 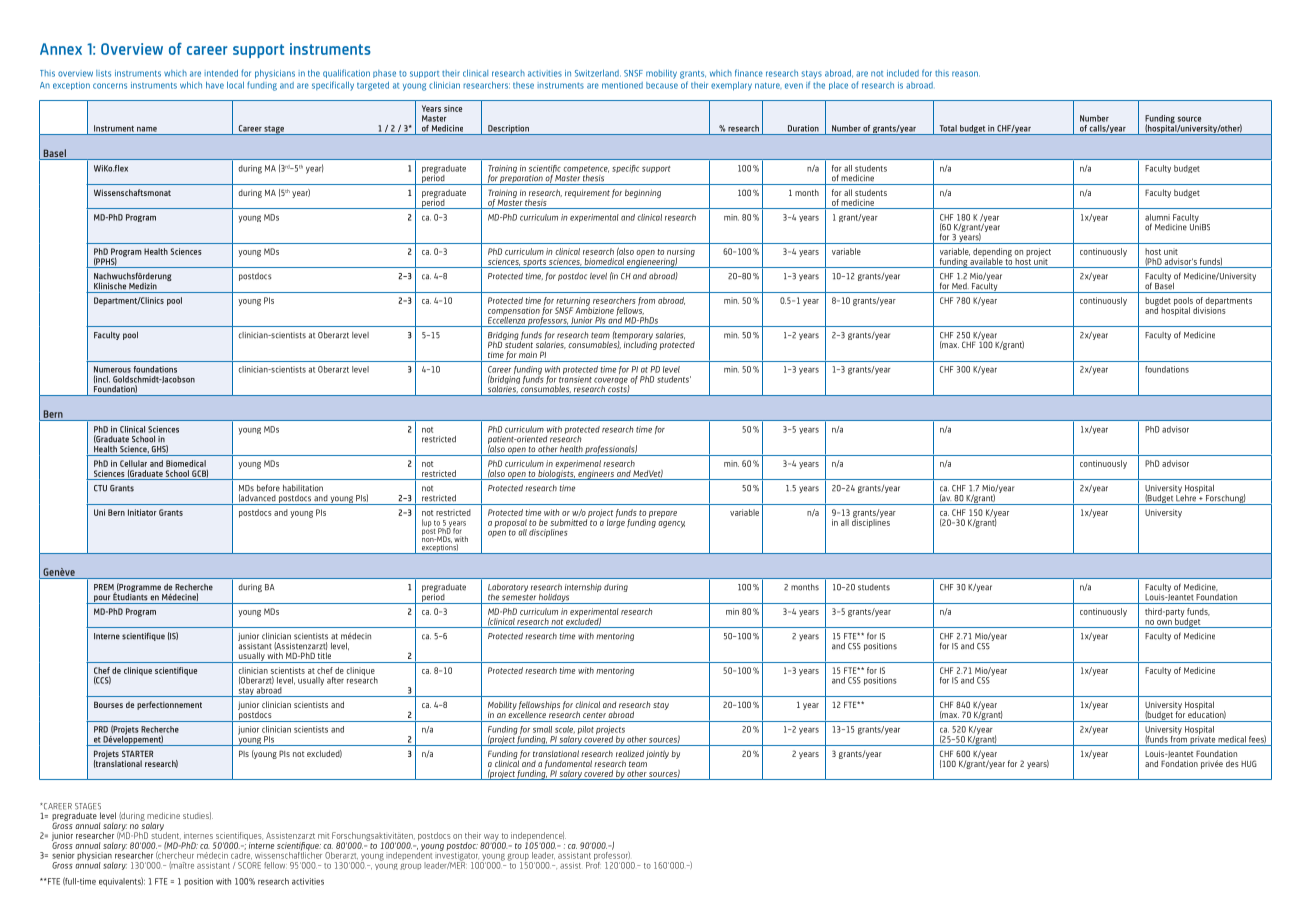 I want to click on returning, so click(x=573, y=302).
